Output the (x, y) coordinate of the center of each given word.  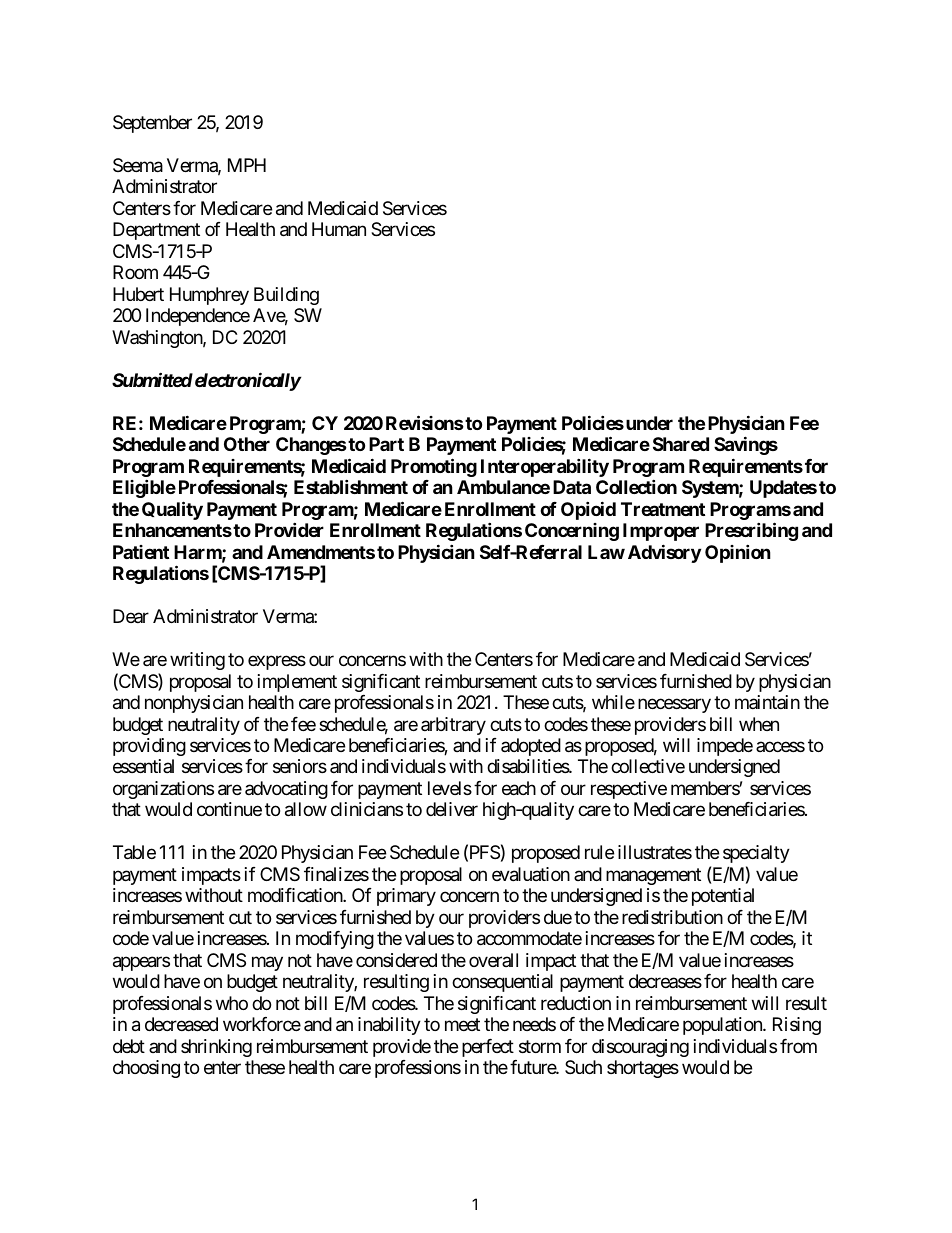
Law (606, 552)
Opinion (738, 553)
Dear (131, 616)
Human (339, 229)
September (152, 124)
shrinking (216, 1048)
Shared (681, 444)
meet (462, 1025)
